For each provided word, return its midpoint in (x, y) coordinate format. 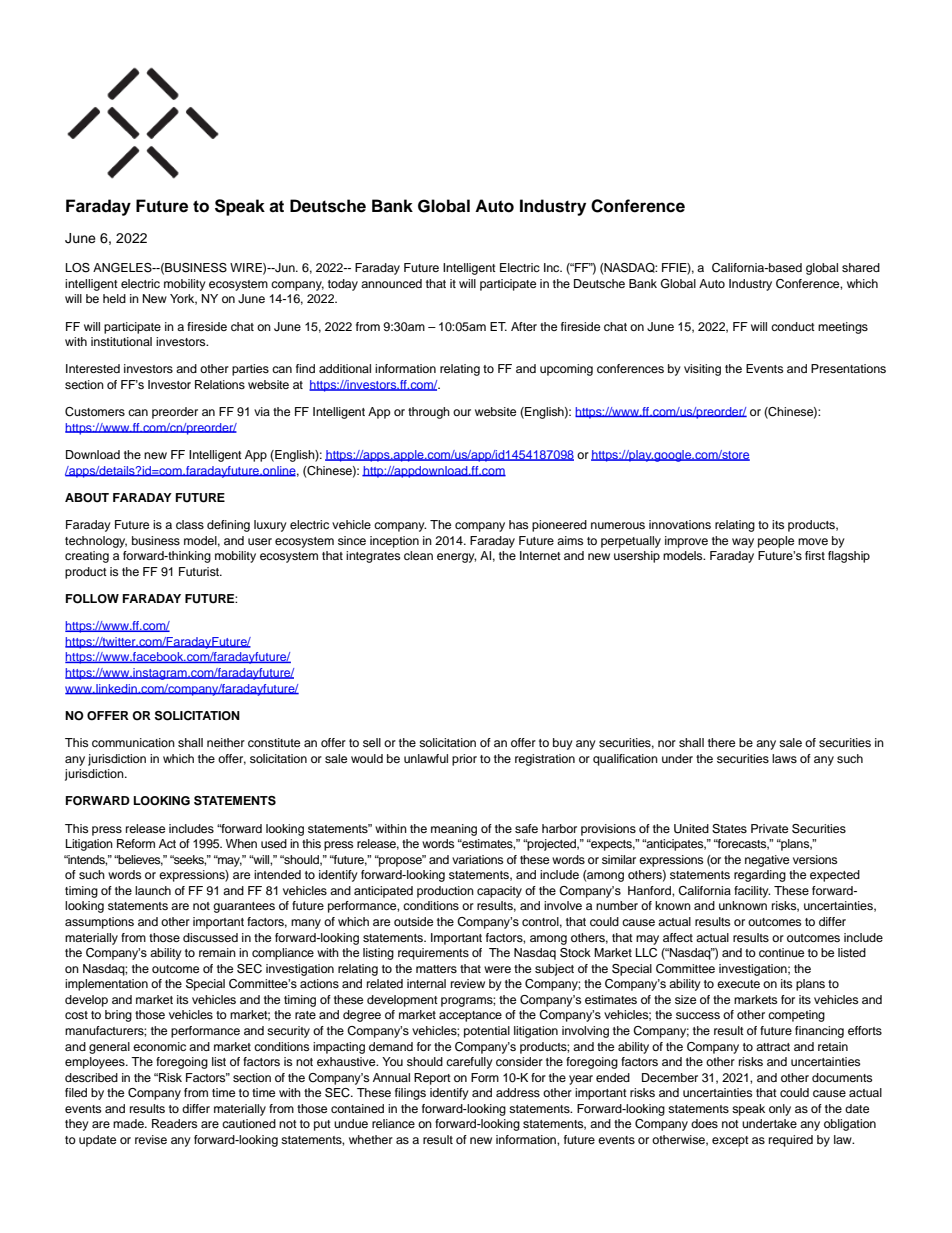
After (524, 326)
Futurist (200, 571)
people (776, 542)
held (114, 298)
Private (769, 828)
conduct (793, 326)
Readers (174, 1123)
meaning (454, 830)
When (241, 843)
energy (456, 558)
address (518, 1092)
